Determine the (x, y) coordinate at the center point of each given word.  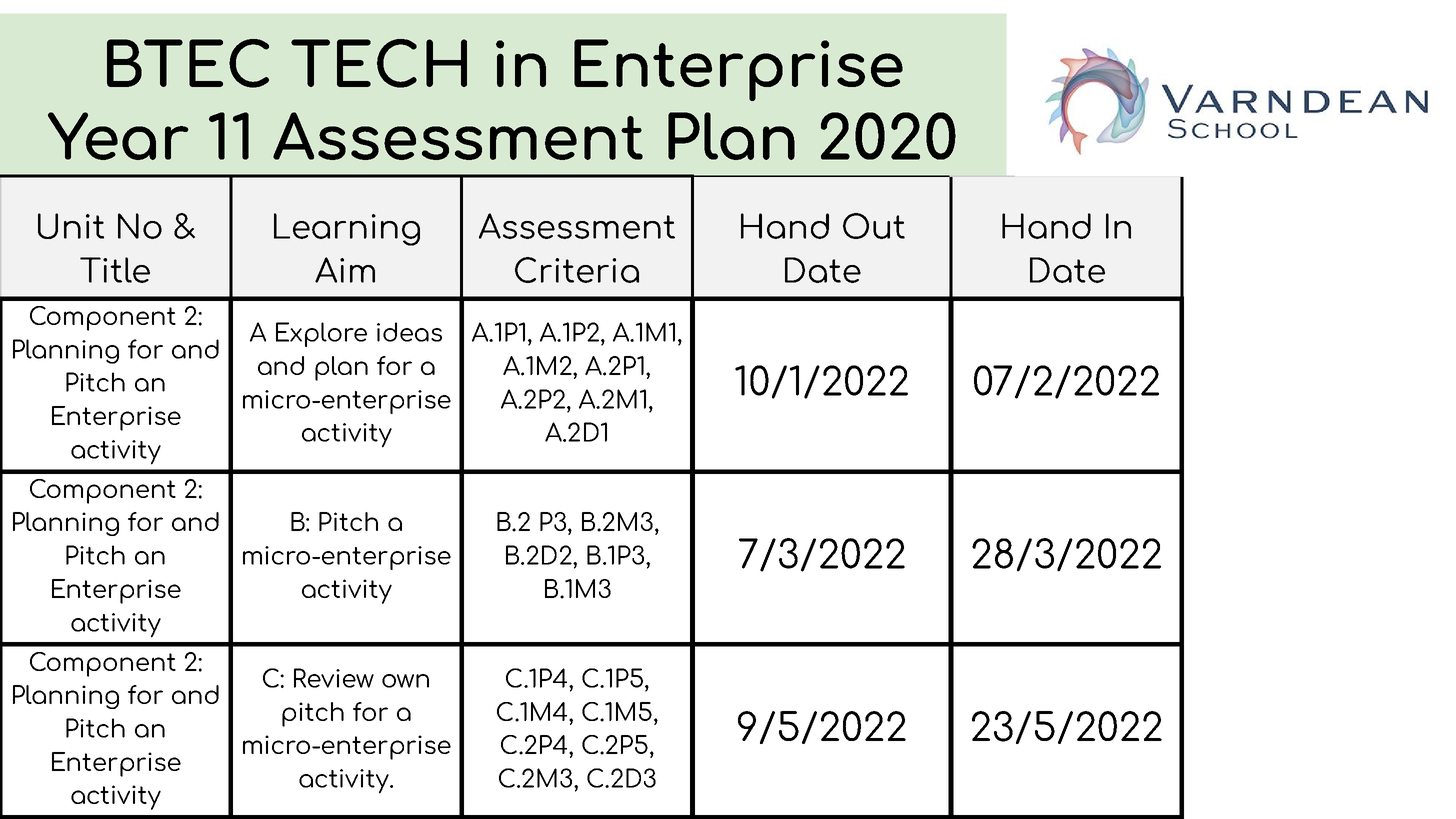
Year (118, 136)
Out (874, 226)
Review (334, 678)
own (405, 681)
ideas (409, 332)
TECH (379, 63)
